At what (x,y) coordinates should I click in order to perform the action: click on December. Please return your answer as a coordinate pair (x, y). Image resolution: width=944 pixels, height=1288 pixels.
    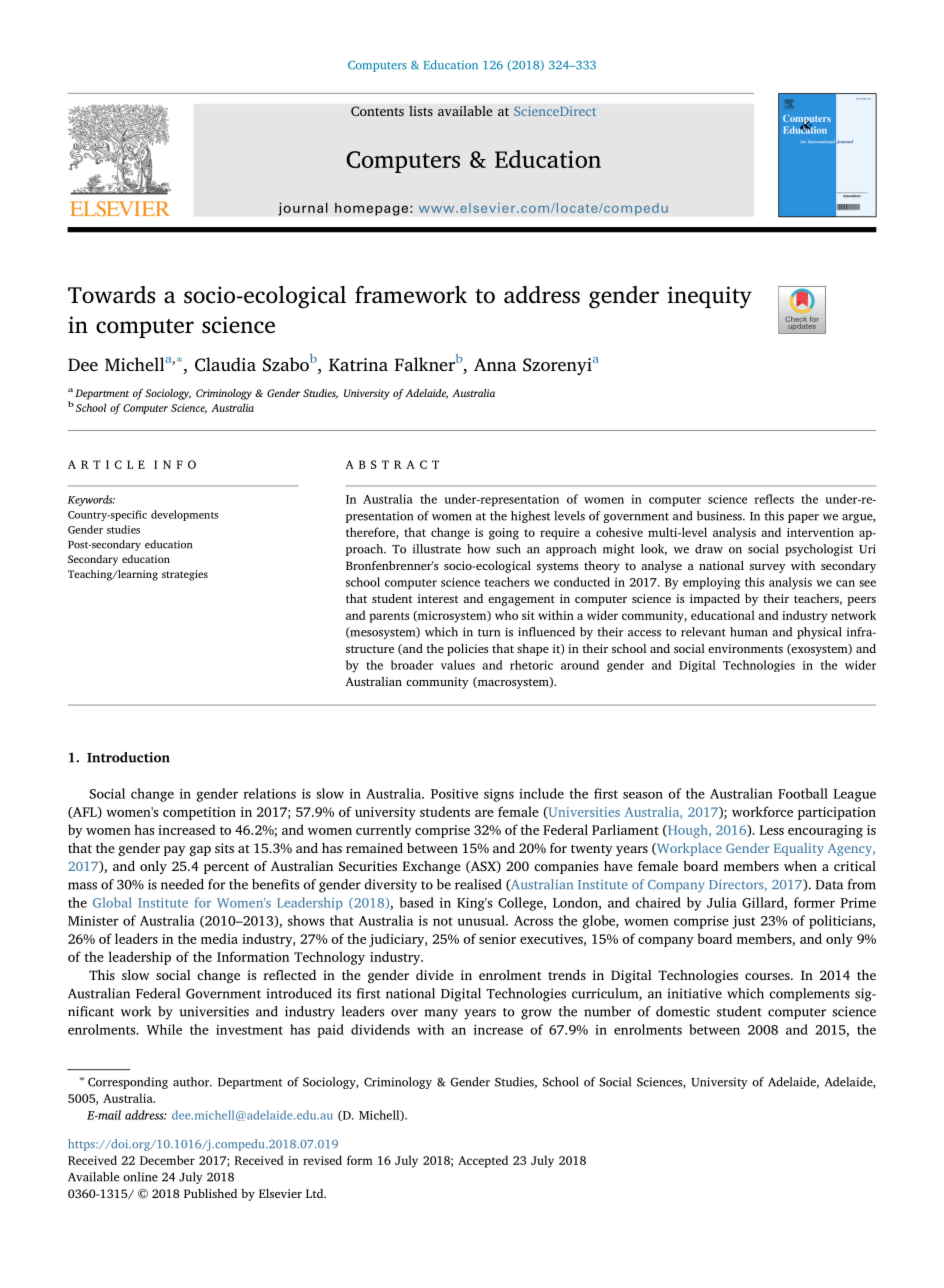
    Looking at the image, I should click on (167, 1160).
